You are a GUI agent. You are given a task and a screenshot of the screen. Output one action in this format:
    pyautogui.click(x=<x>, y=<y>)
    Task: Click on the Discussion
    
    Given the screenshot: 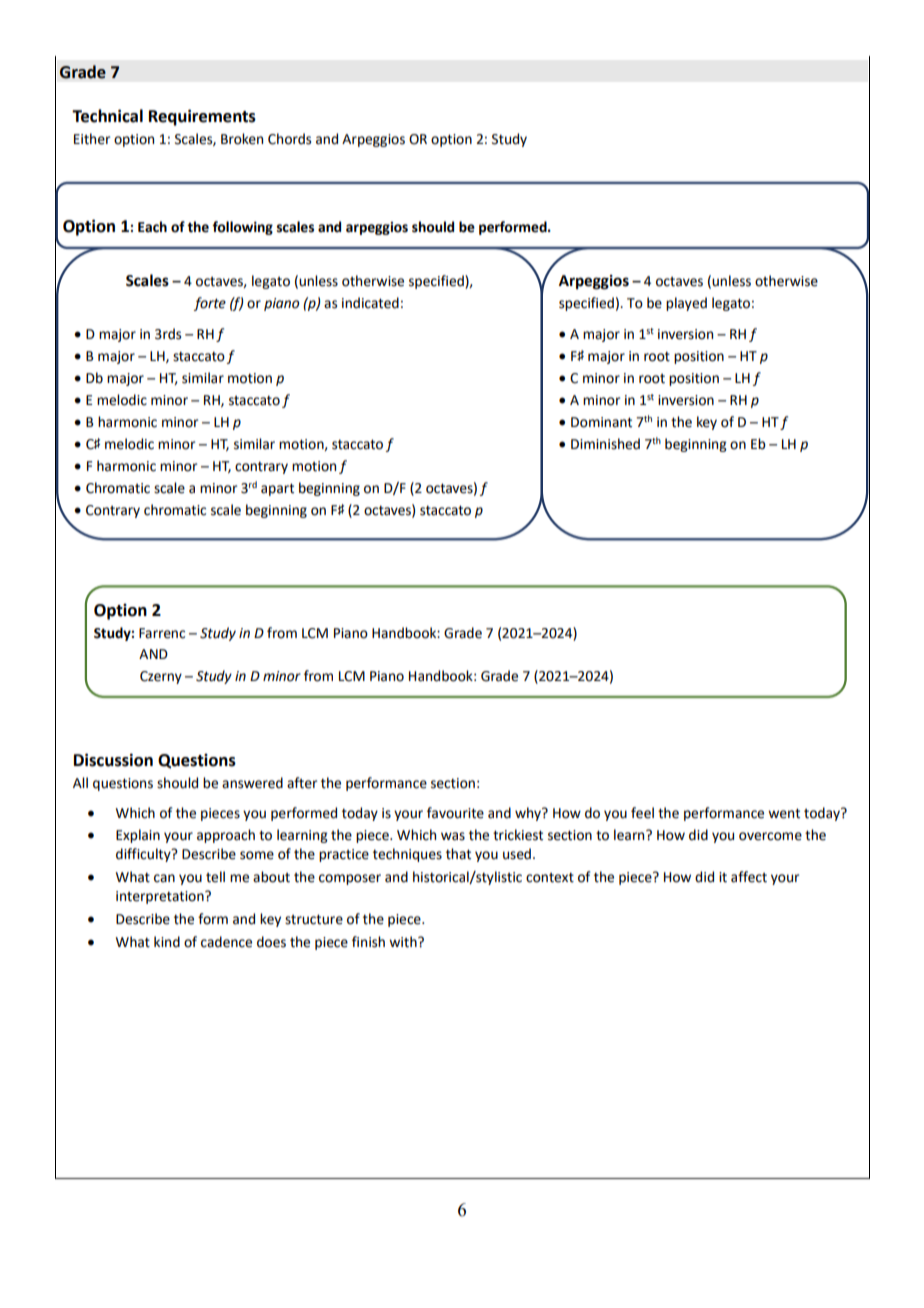 What is the action you would take?
    pyautogui.click(x=113, y=760)
